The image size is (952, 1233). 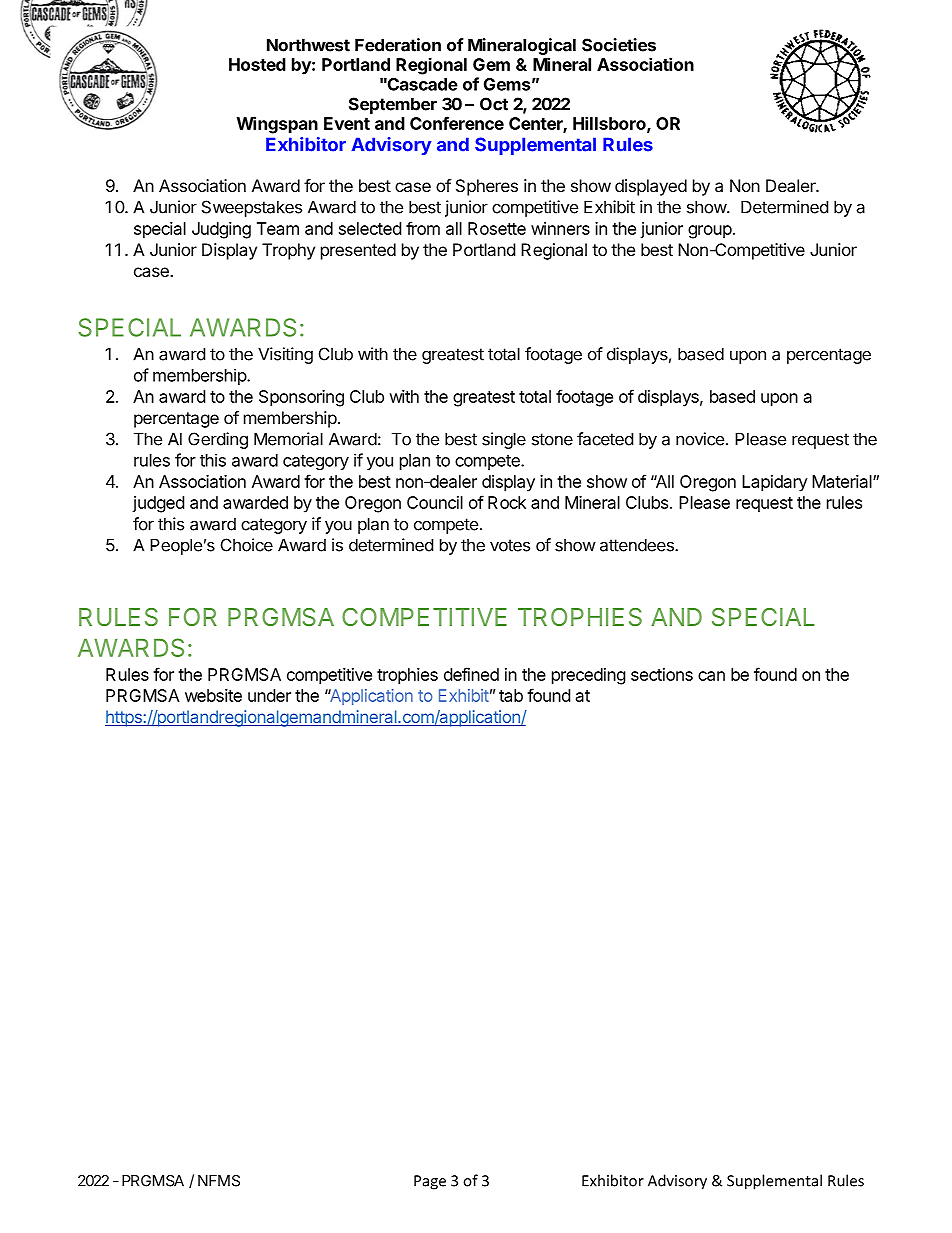 What do you see at coordinates (504, 440) in the screenshot?
I see `single` at bounding box center [504, 440].
